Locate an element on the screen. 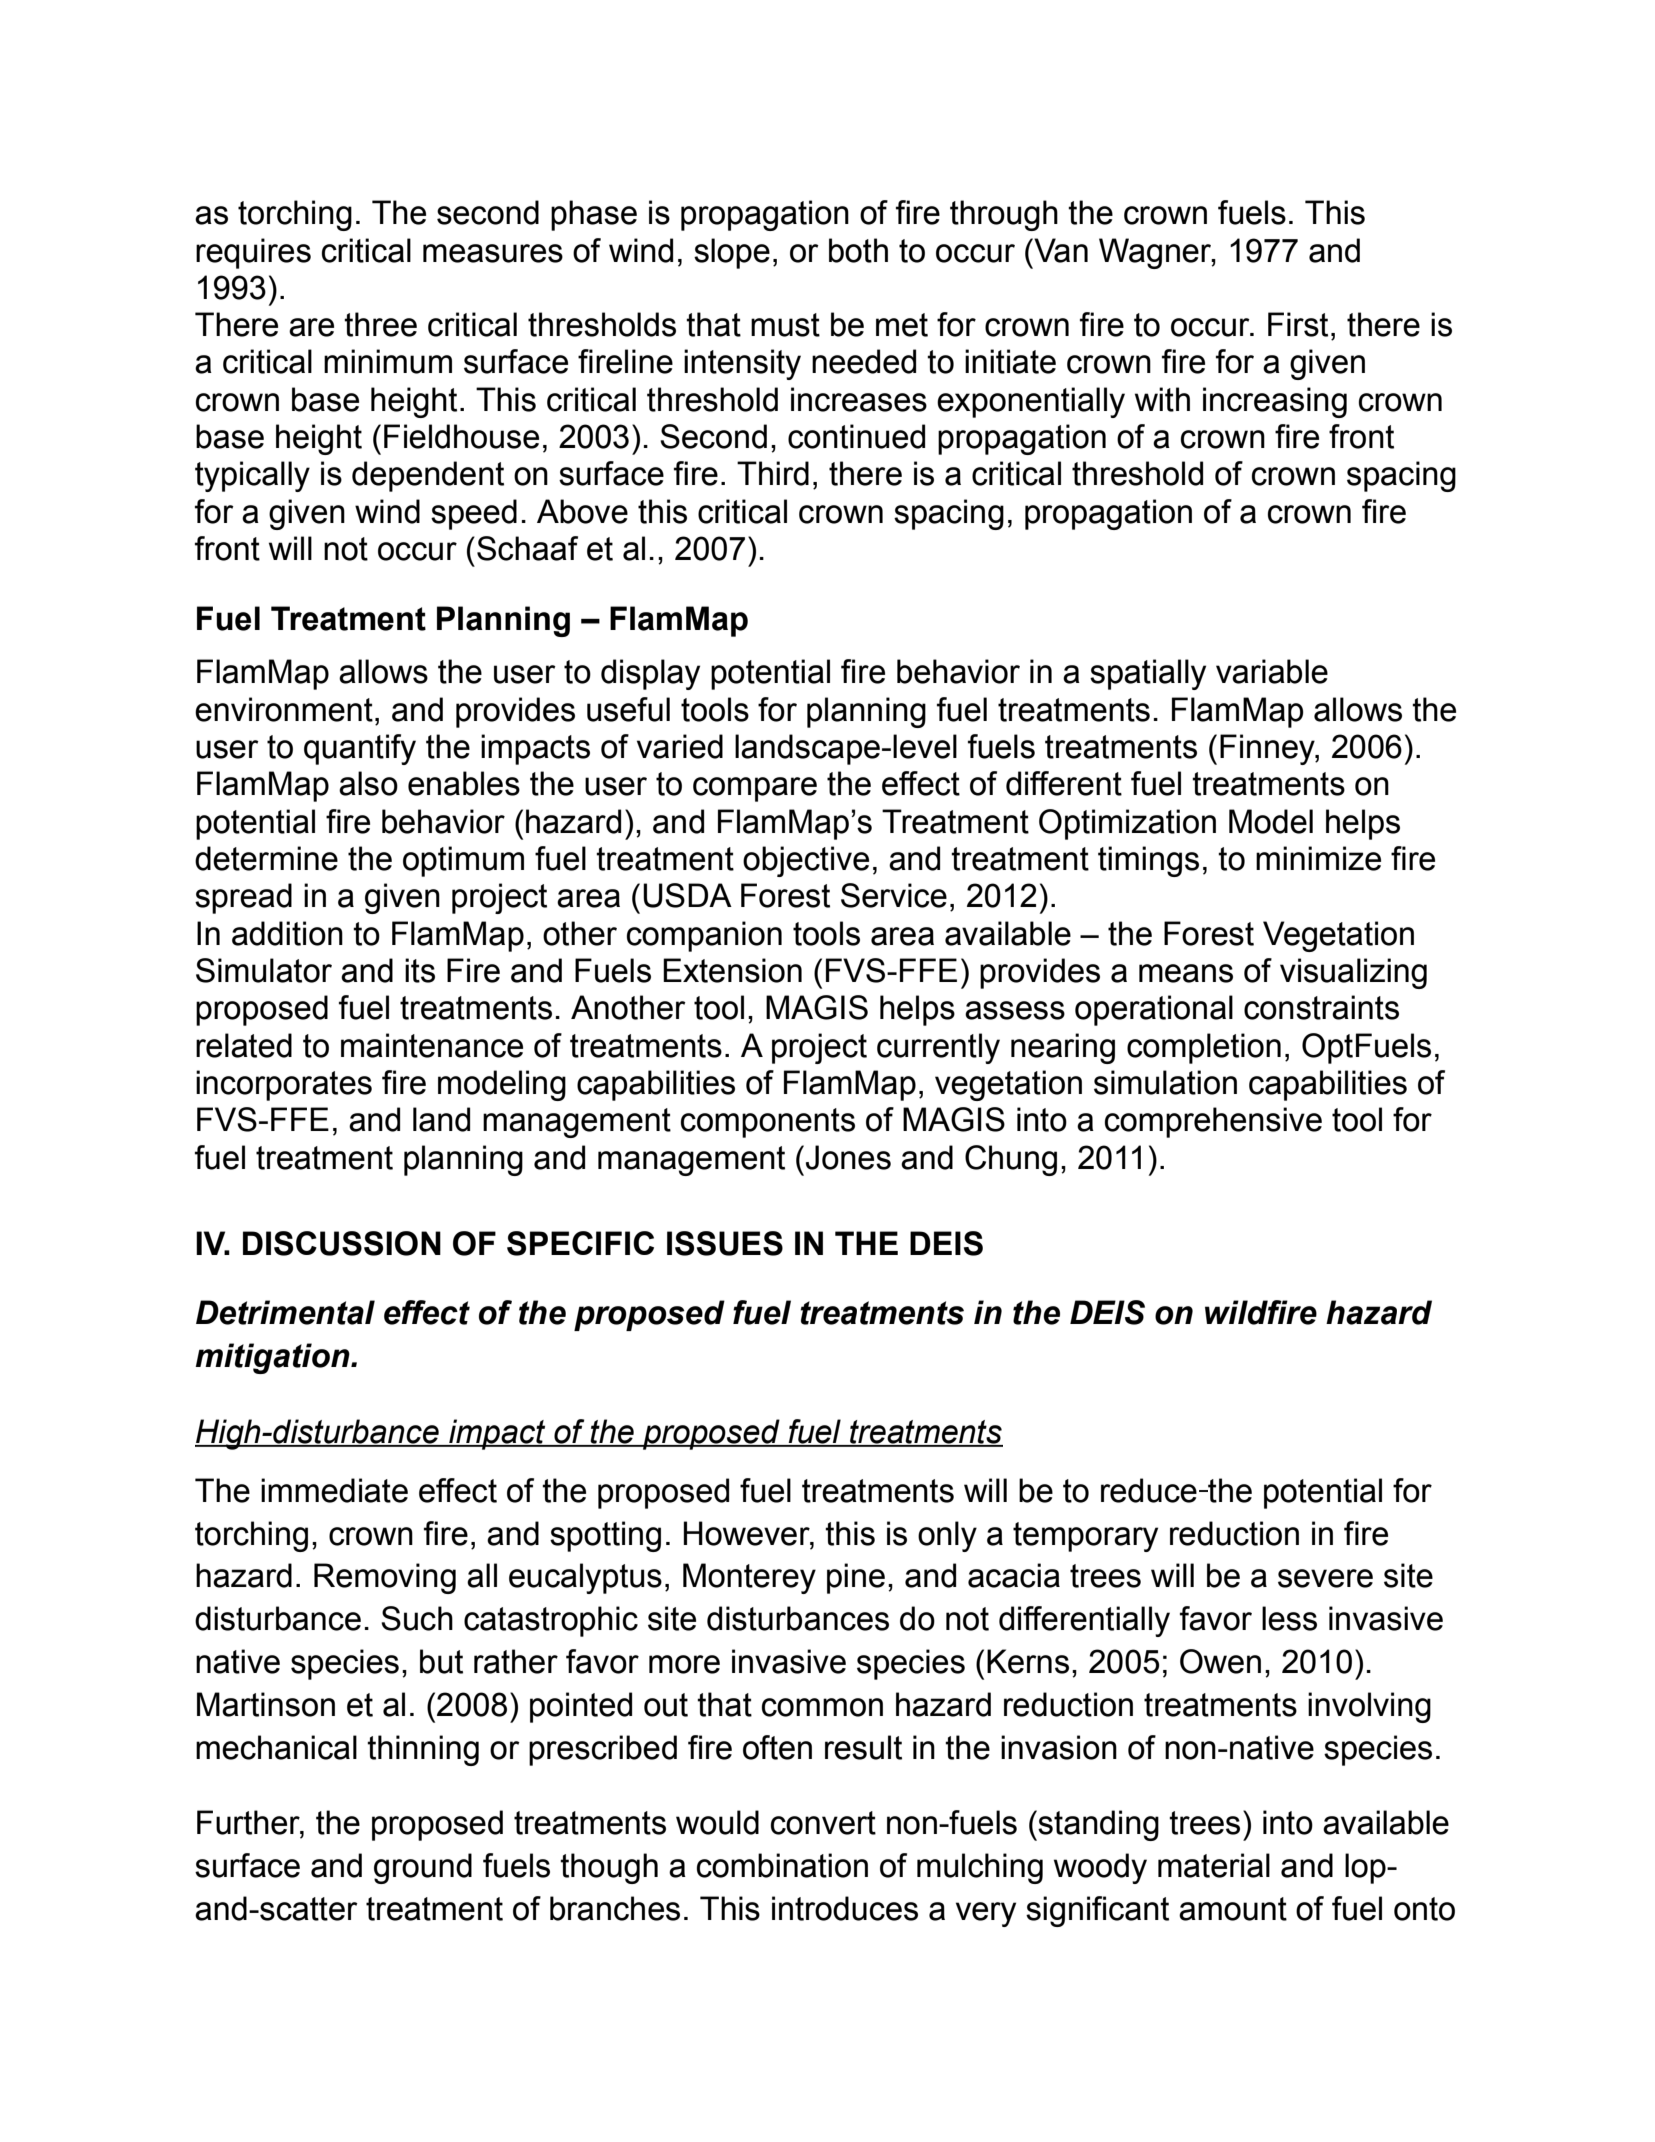  First is located at coordinates (1298, 324).
